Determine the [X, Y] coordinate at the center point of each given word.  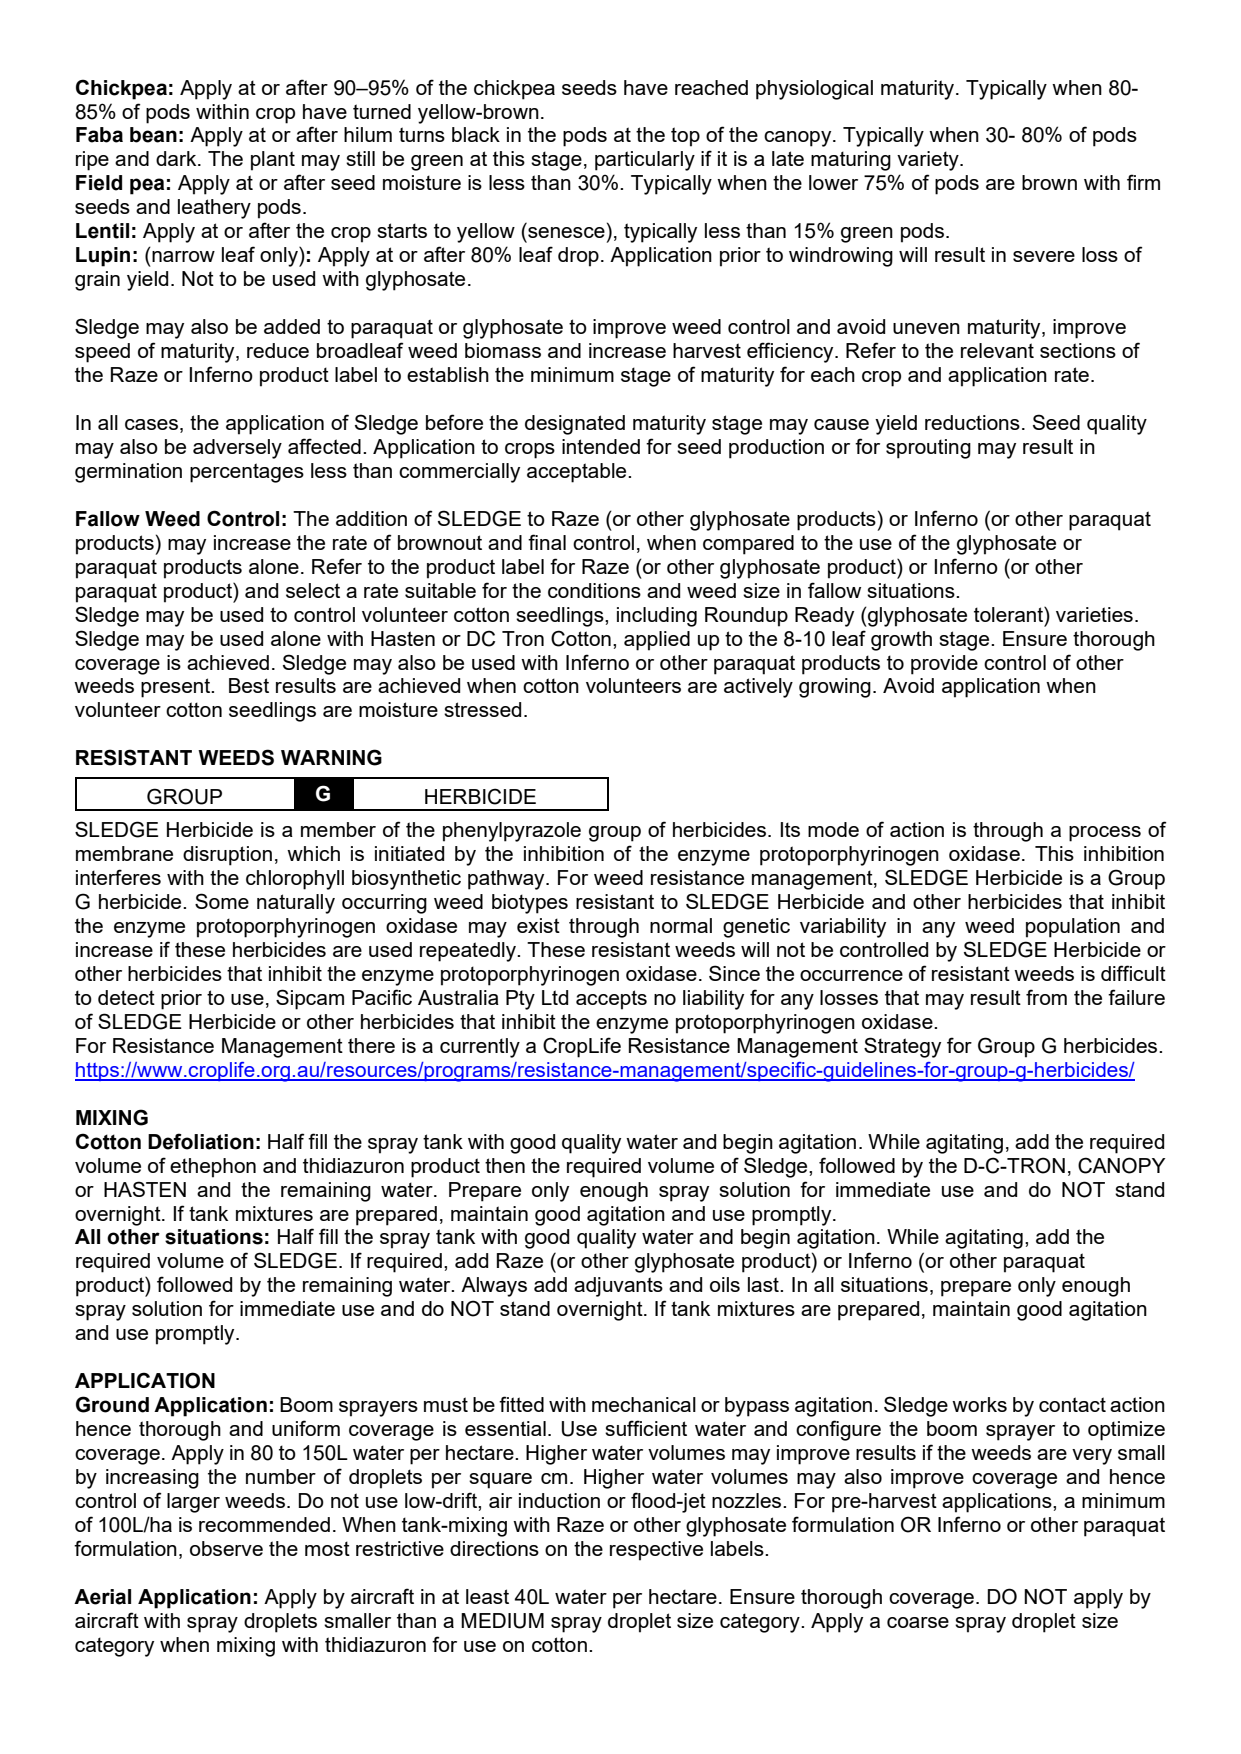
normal [681, 925]
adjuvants [618, 1287]
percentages [247, 473]
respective [656, 1551]
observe [226, 1548]
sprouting [928, 449]
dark [177, 158]
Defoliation [201, 1141]
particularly [645, 161]
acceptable [578, 473]
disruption [227, 856]
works [979, 1404]
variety [929, 161]
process [1105, 834]
